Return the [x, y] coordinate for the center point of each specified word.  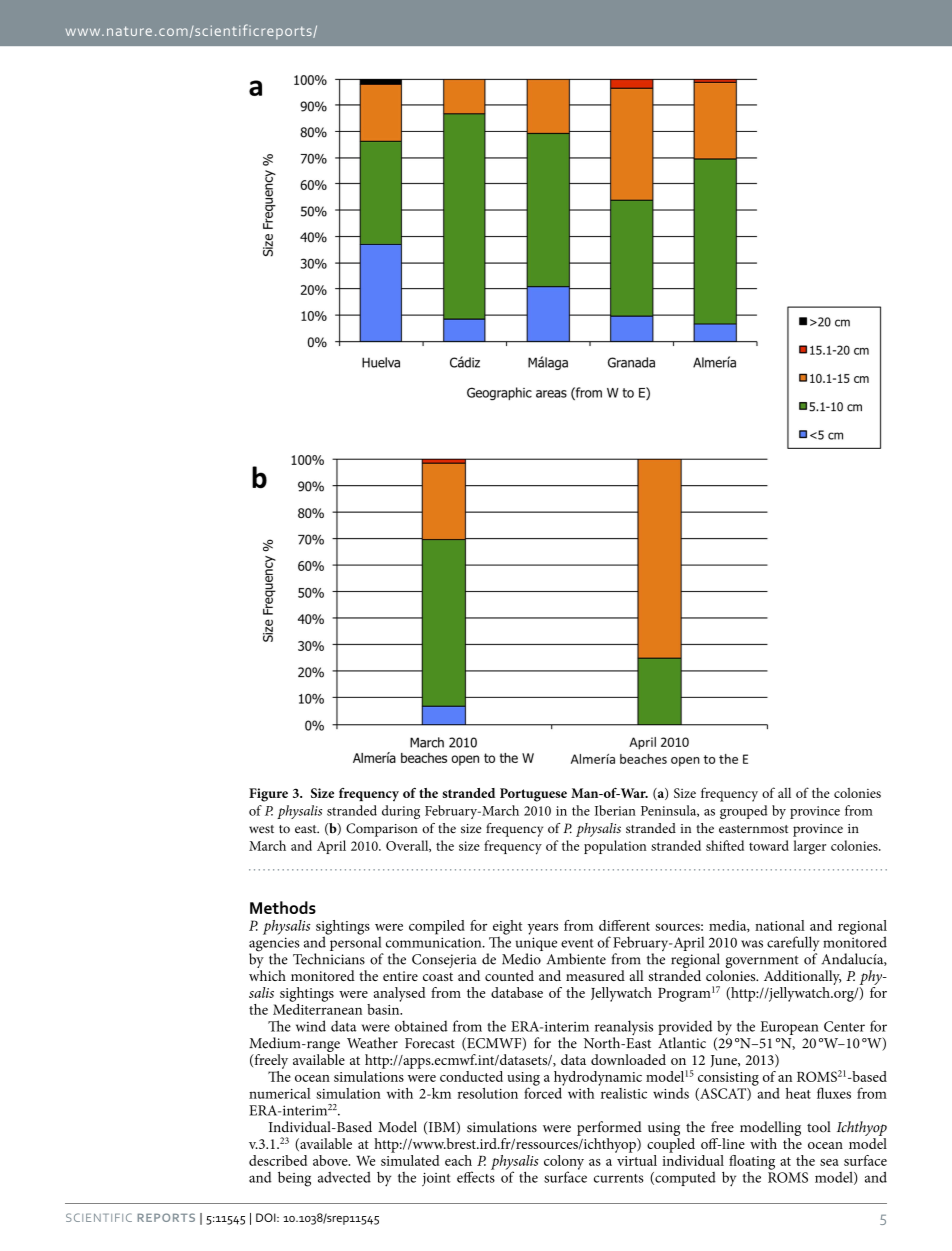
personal [355, 944]
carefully [793, 945]
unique [536, 945]
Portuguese [533, 795]
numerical [280, 1093]
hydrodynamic [598, 1078]
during [401, 812]
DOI [267, 1217]
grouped [743, 812]
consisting [728, 1079]
